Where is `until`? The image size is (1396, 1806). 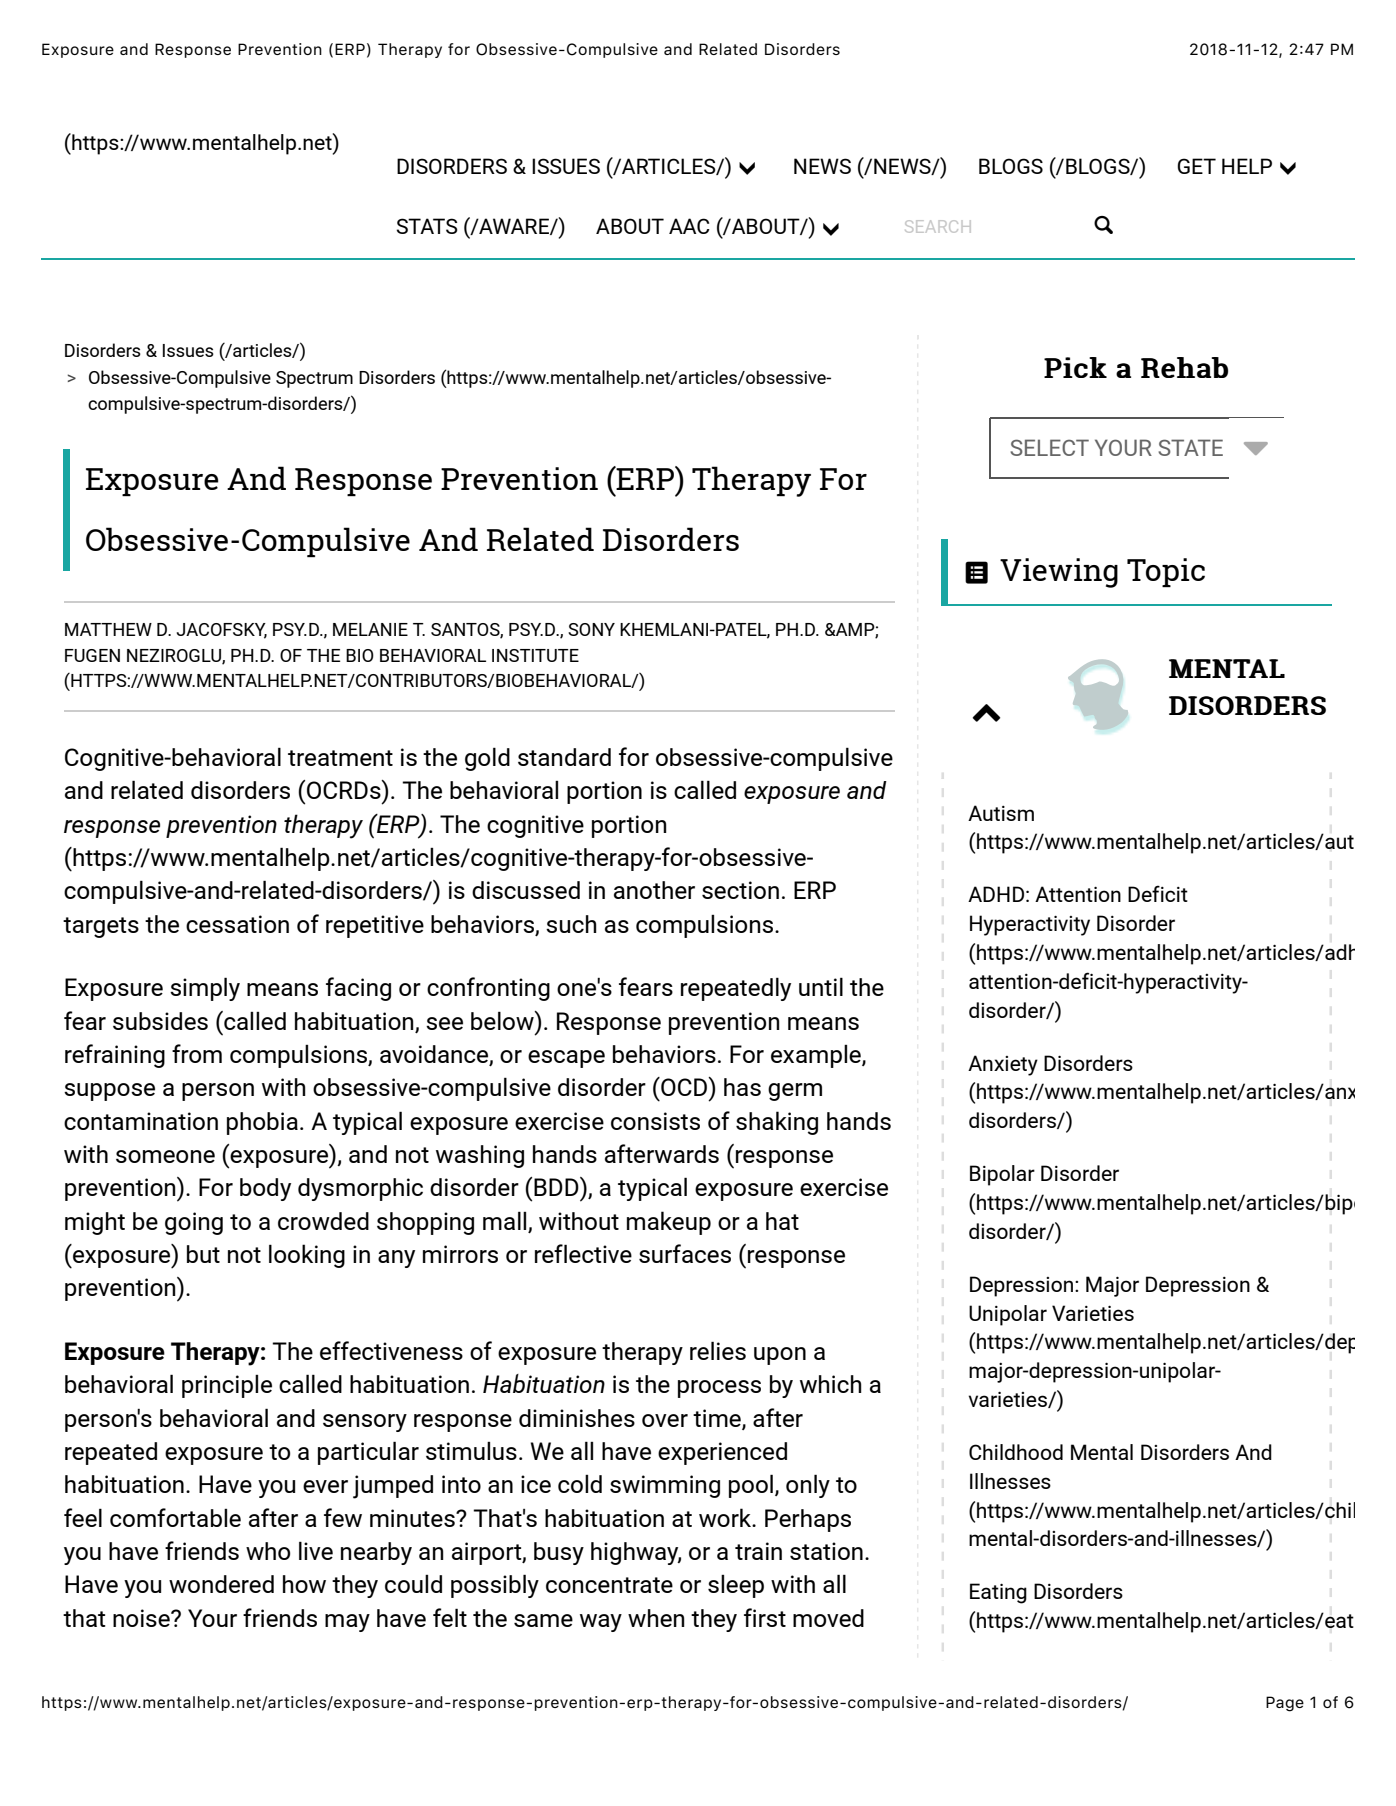 until is located at coordinates (821, 986).
